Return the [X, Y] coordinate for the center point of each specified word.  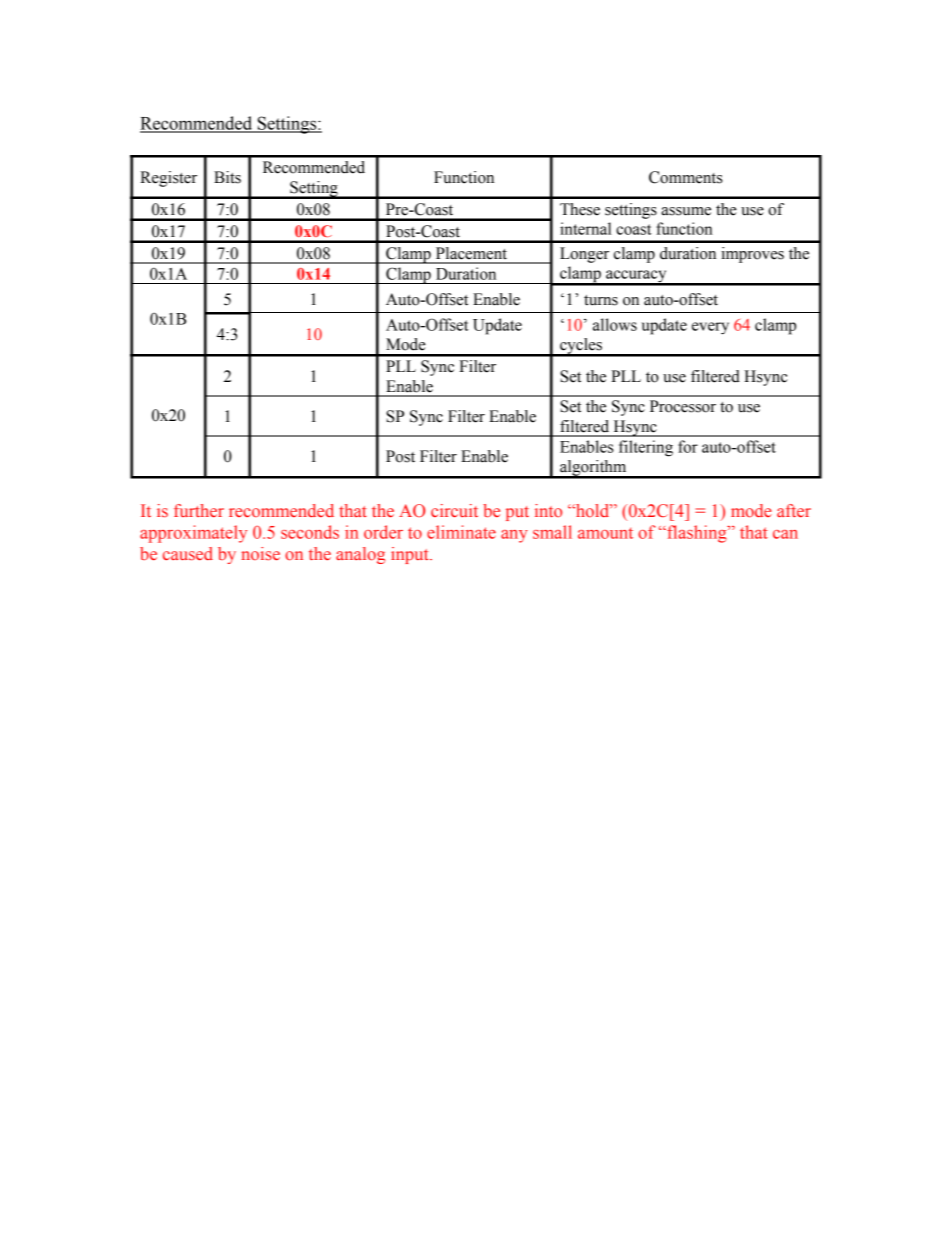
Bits [227, 177]
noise [261, 554]
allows [615, 324]
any [514, 536]
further [199, 510]
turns [601, 300]
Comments [685, 177]
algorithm [593, 469]
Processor [683, 406]
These [580, 209]
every [710, 328]
